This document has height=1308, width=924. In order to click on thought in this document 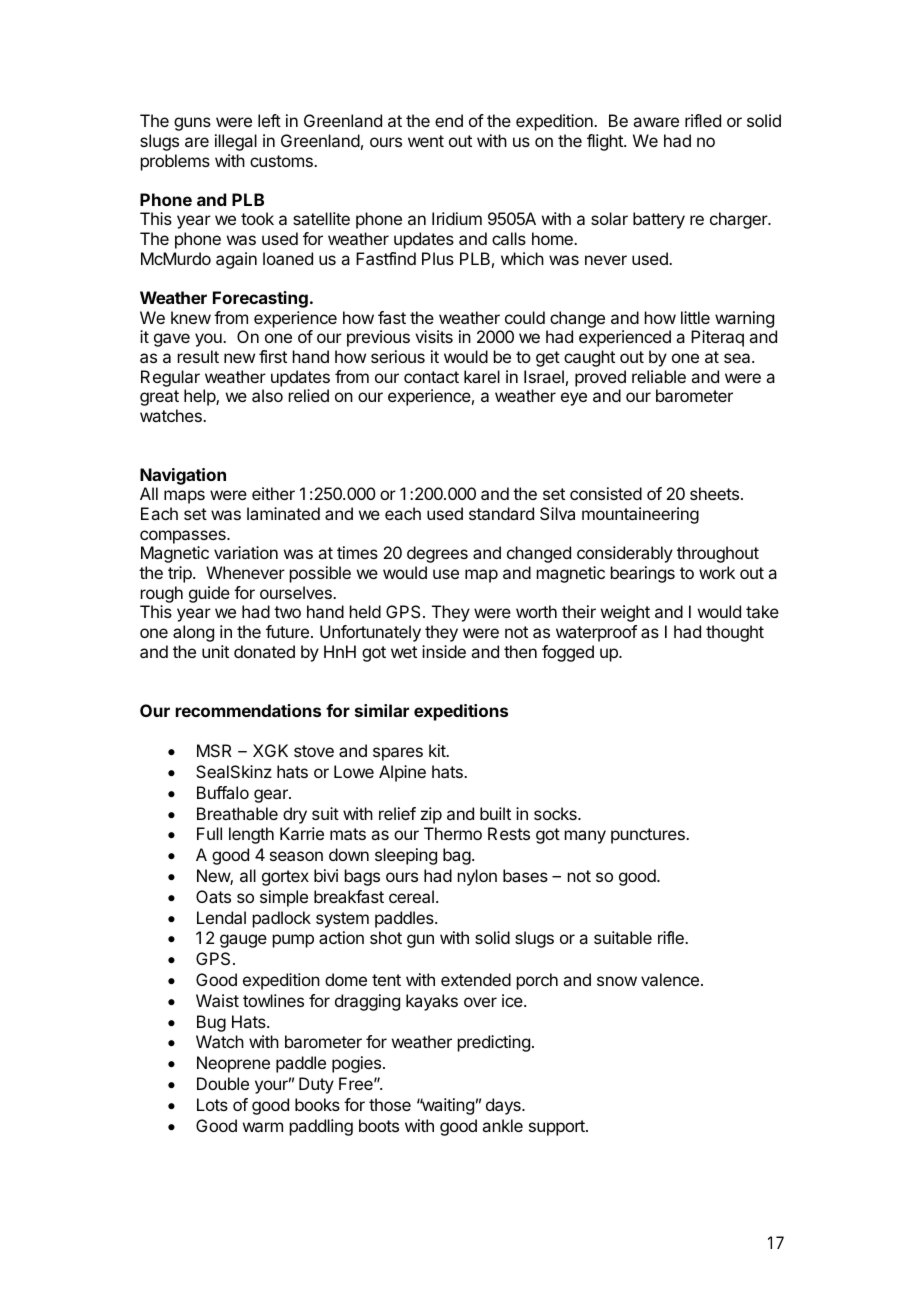, I will do `click(735, 633)`.
